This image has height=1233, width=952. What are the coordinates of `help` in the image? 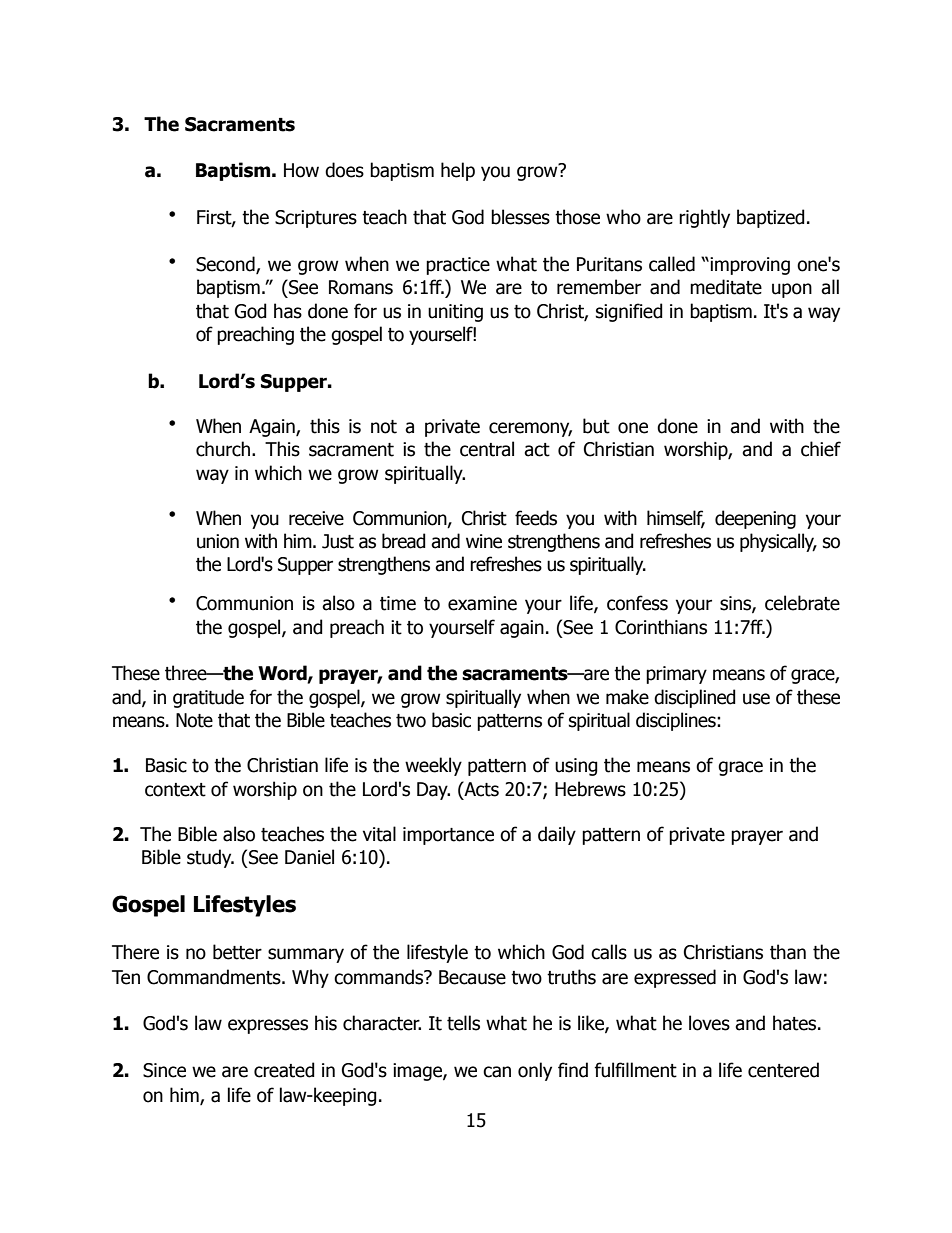 It's located at (458, 171).
